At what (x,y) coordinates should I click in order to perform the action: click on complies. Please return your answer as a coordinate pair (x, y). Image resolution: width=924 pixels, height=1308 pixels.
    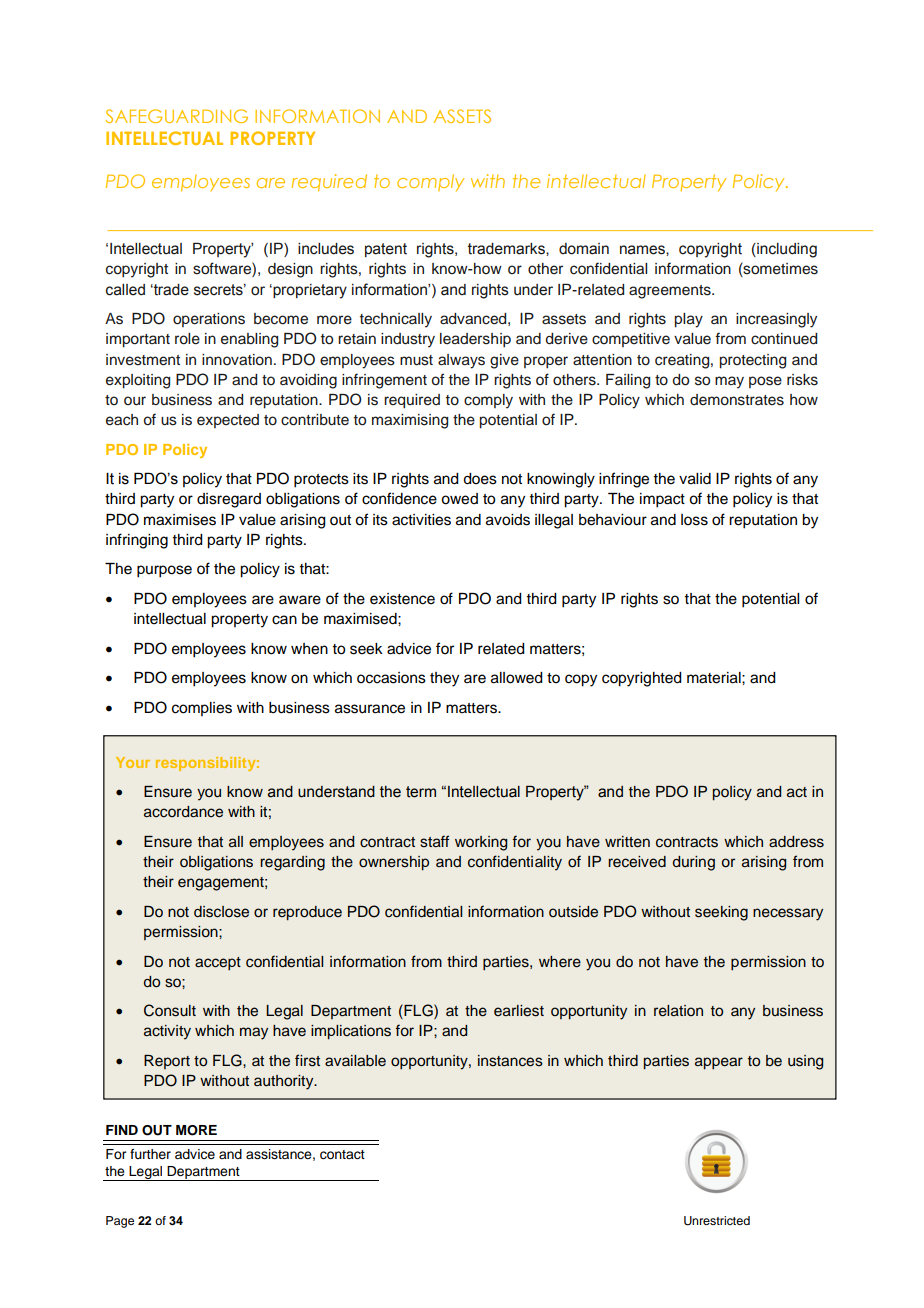
    Looking at the image, I should click on (202, 709).
